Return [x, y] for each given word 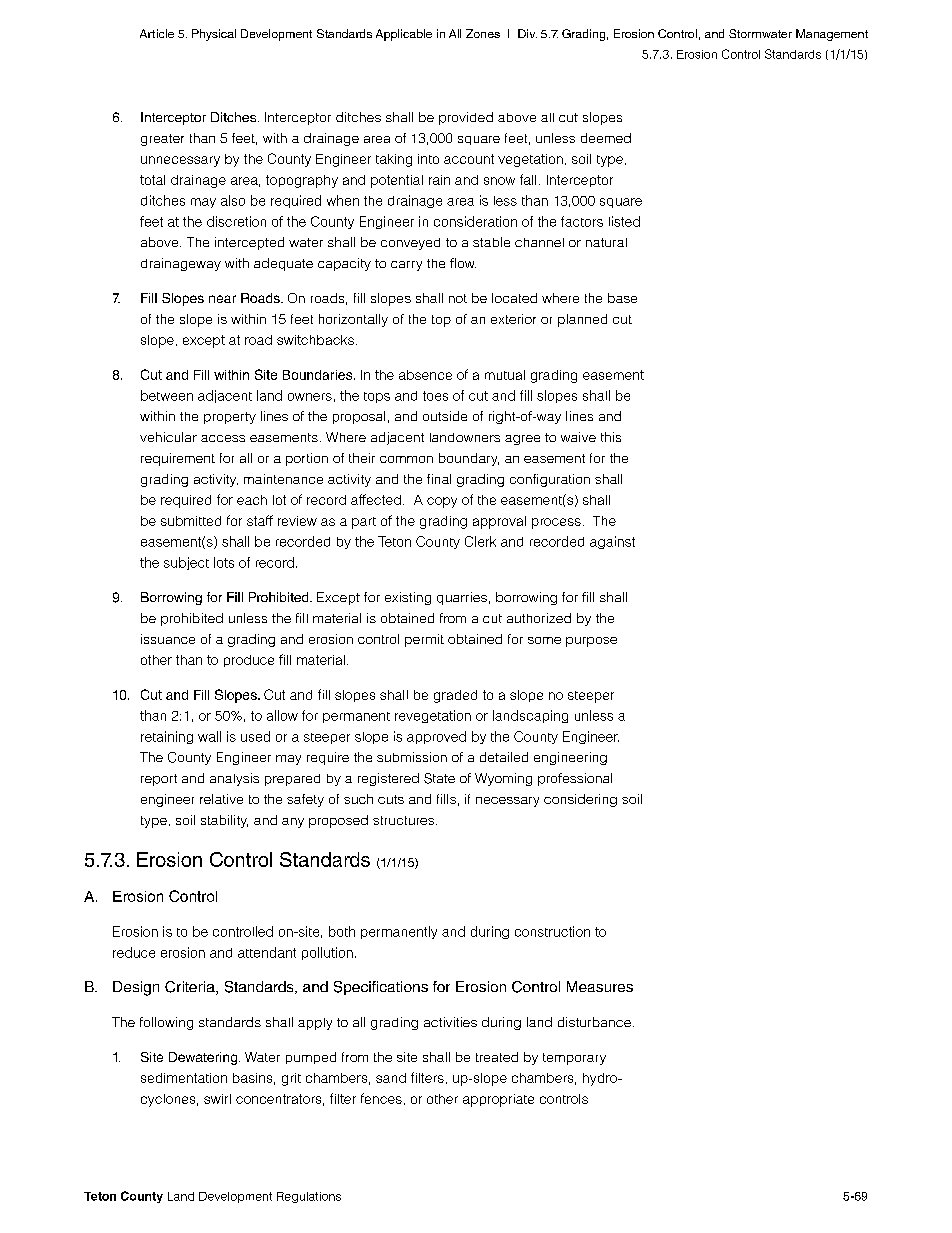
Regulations [309, 1197]
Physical [214, 35]
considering [580, 800]
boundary [469, 459]
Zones [483, 33]
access [223, 438]
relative [221, 799]
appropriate [498, 1100]
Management [832, 35]
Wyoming [503, 779]
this [611, 437]
